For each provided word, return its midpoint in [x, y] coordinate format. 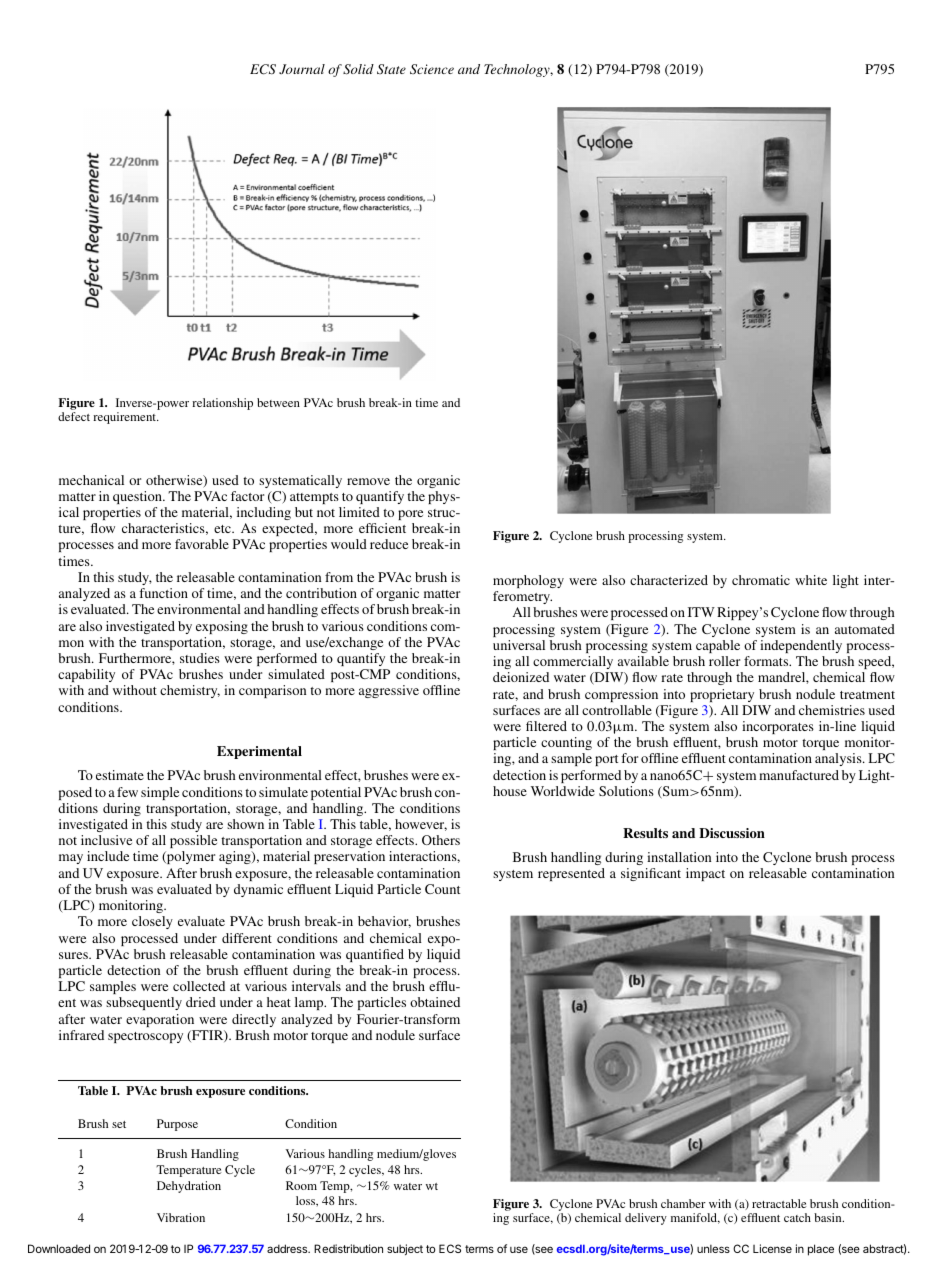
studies [200, 658]
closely [152, 922]
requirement [126, 418]
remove [368, 481]
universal [519, 645]
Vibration [181, 1217]
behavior [384, 922]
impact [705, 874]
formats [767, 661]
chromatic [761, 580]
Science [432, 69]
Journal [302, 69]
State [391, 69]
